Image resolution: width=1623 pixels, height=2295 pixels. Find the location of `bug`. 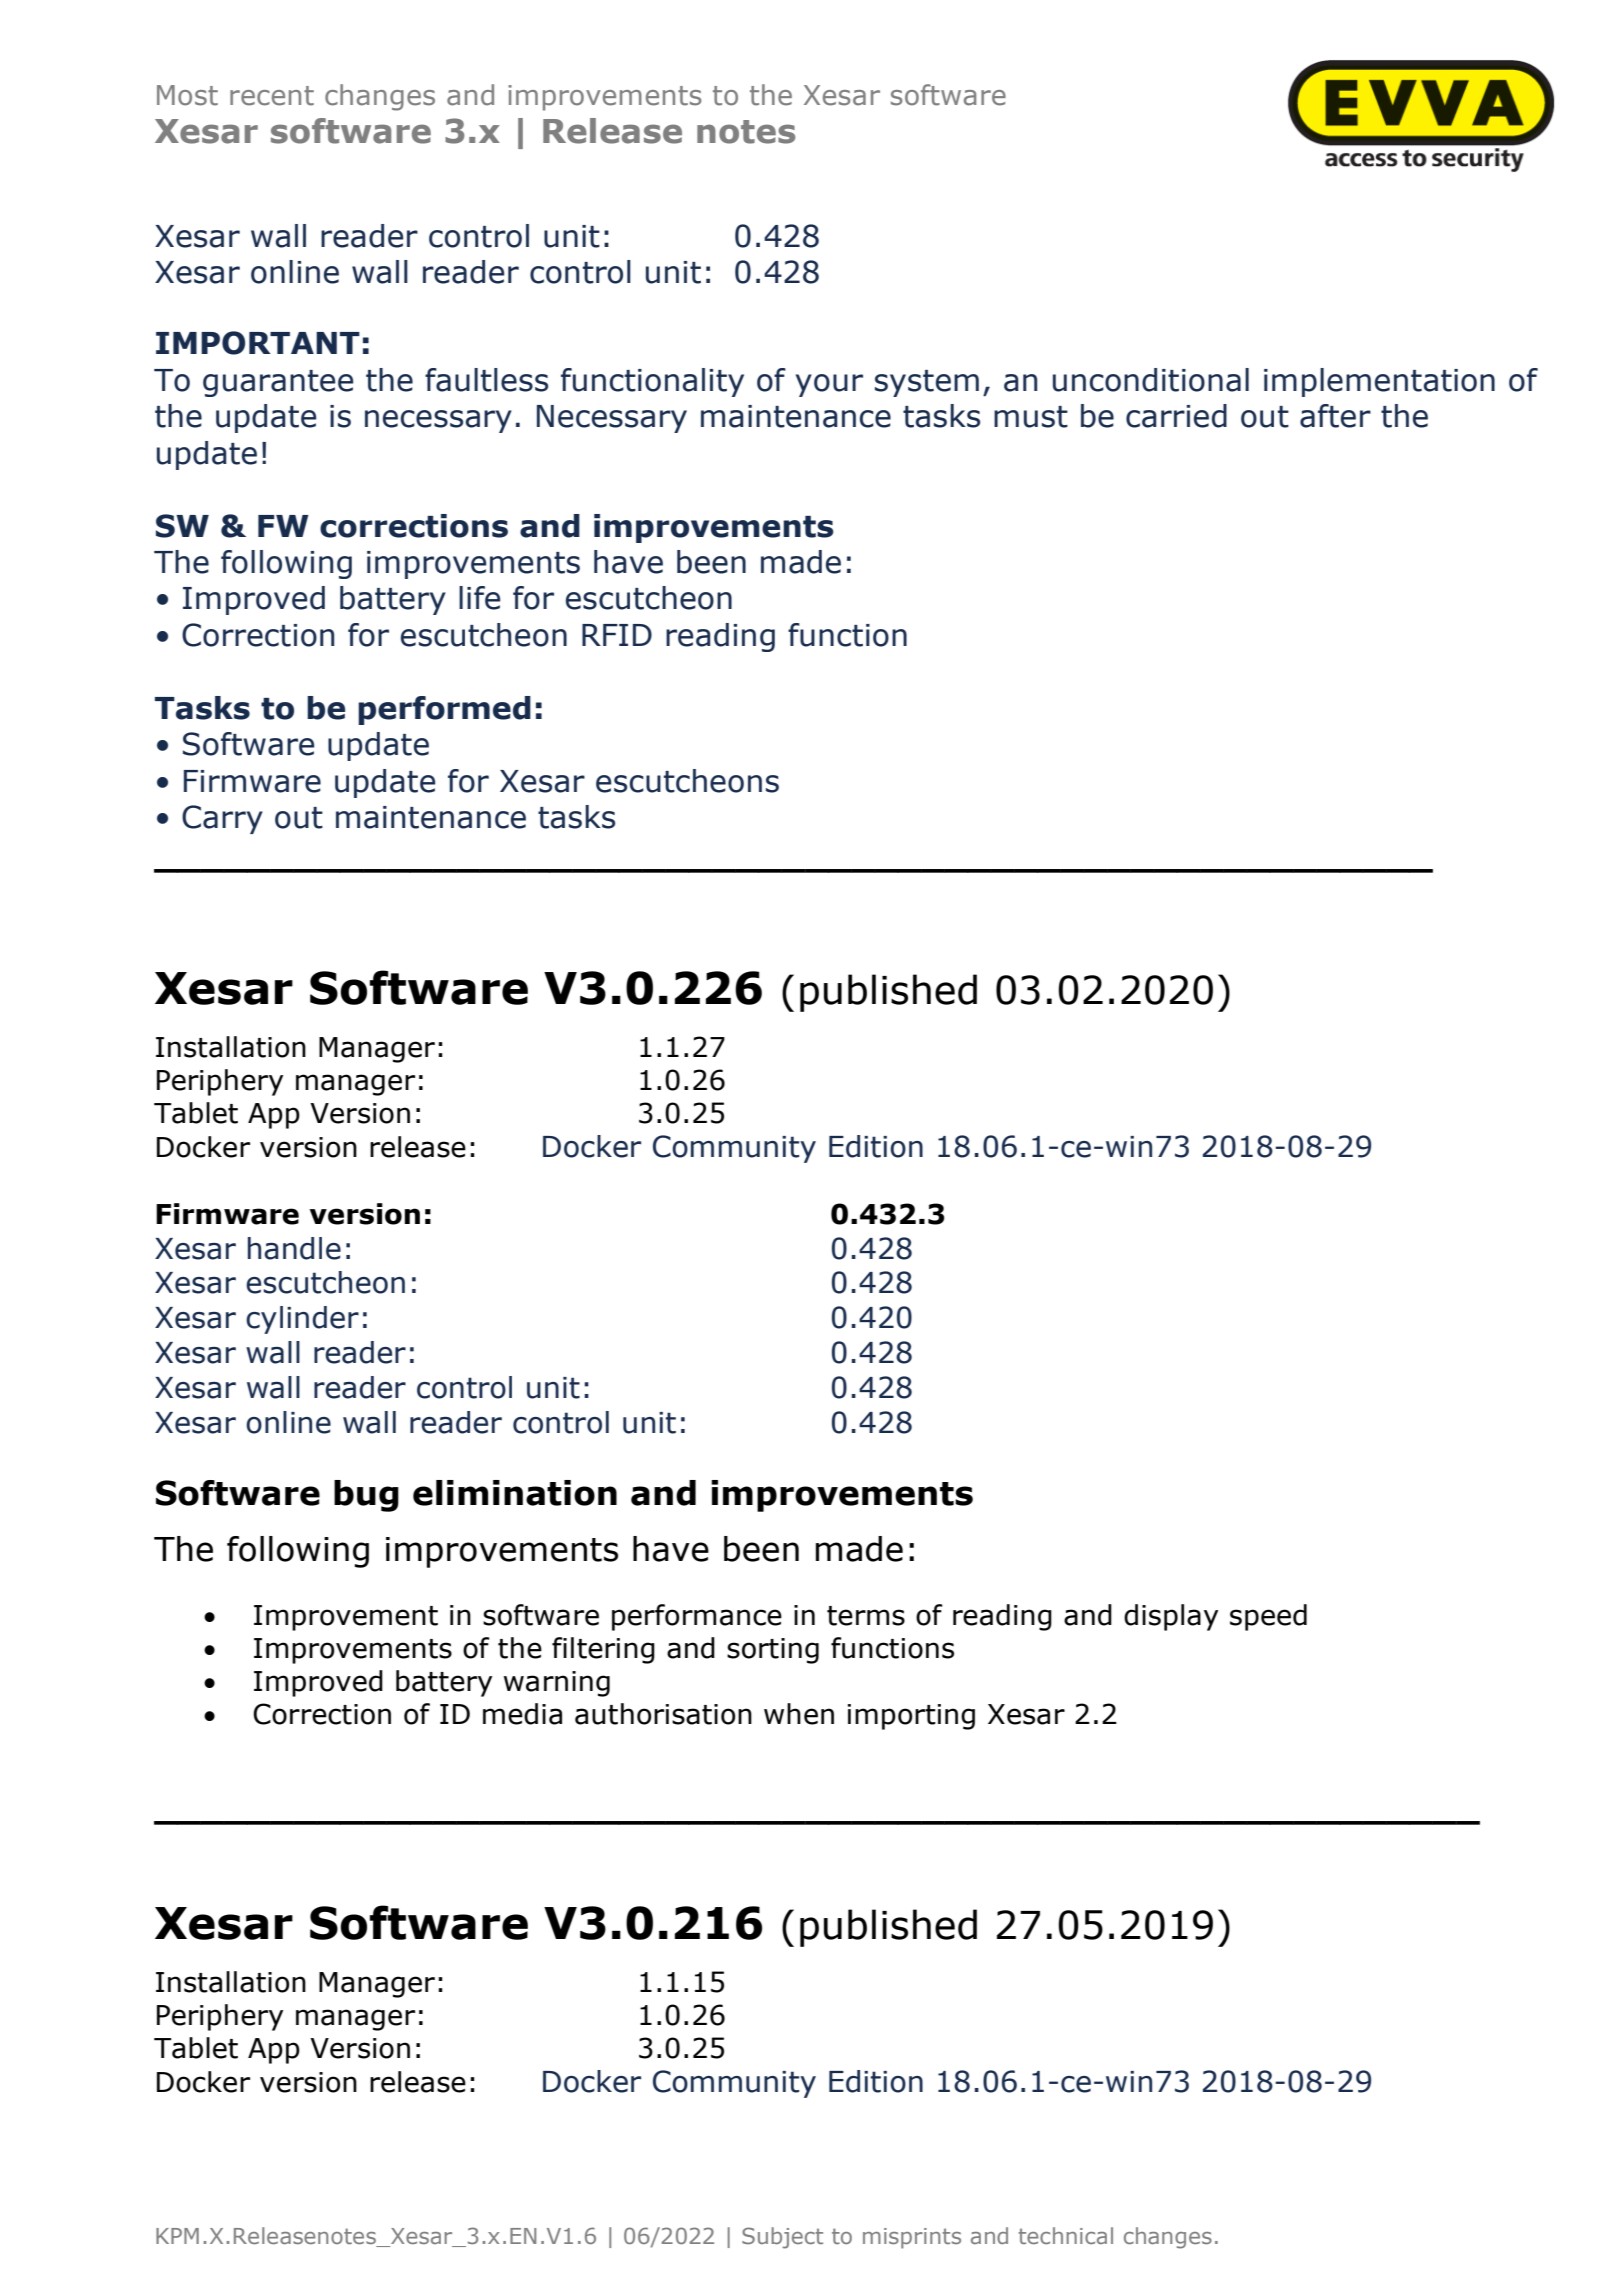

bug is located at coordinates (366, 1496).
